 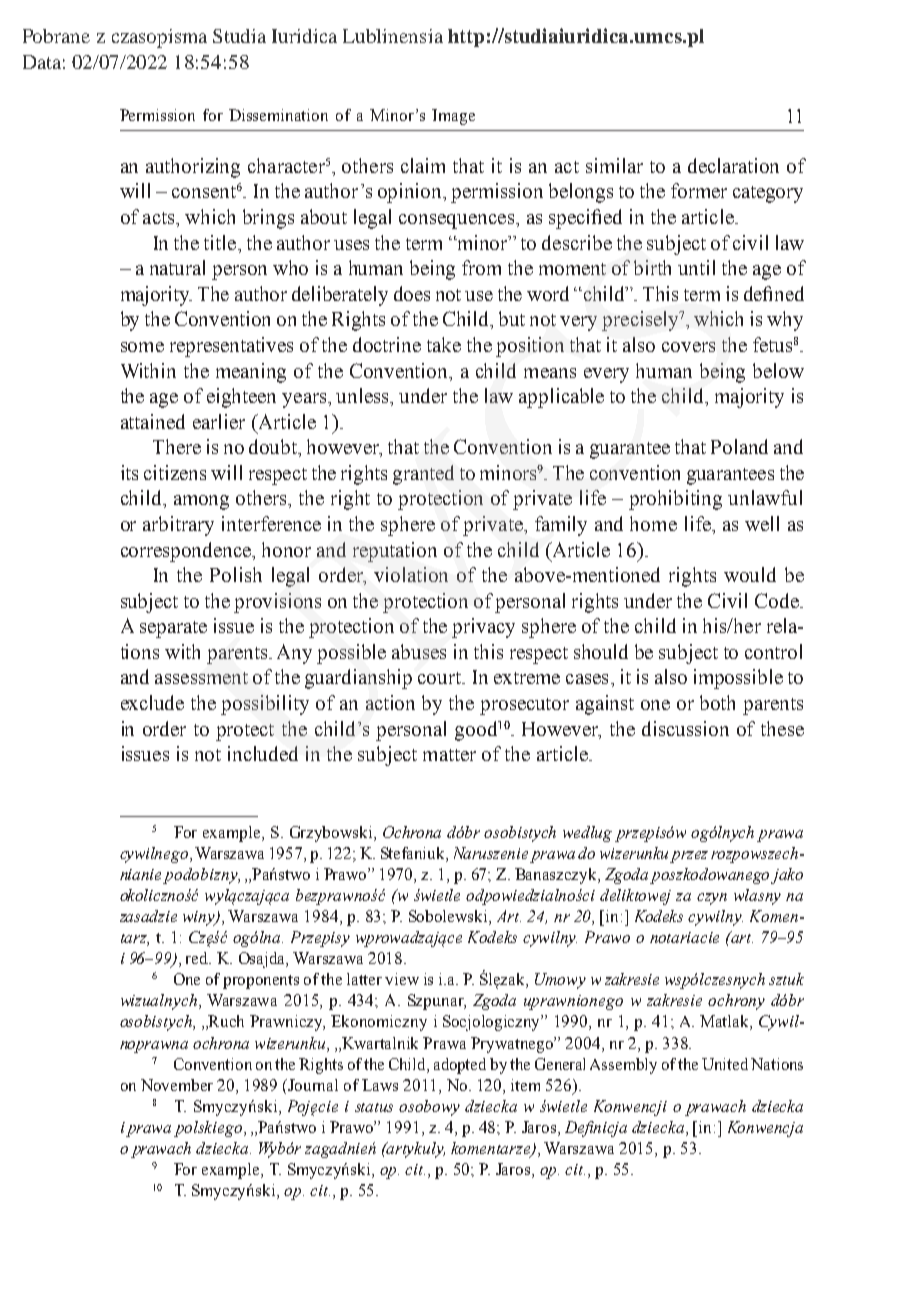 What do you see at coordinates (733, 165) in the screenshot?
I see `declaration` at bounding box center [733, 165].
